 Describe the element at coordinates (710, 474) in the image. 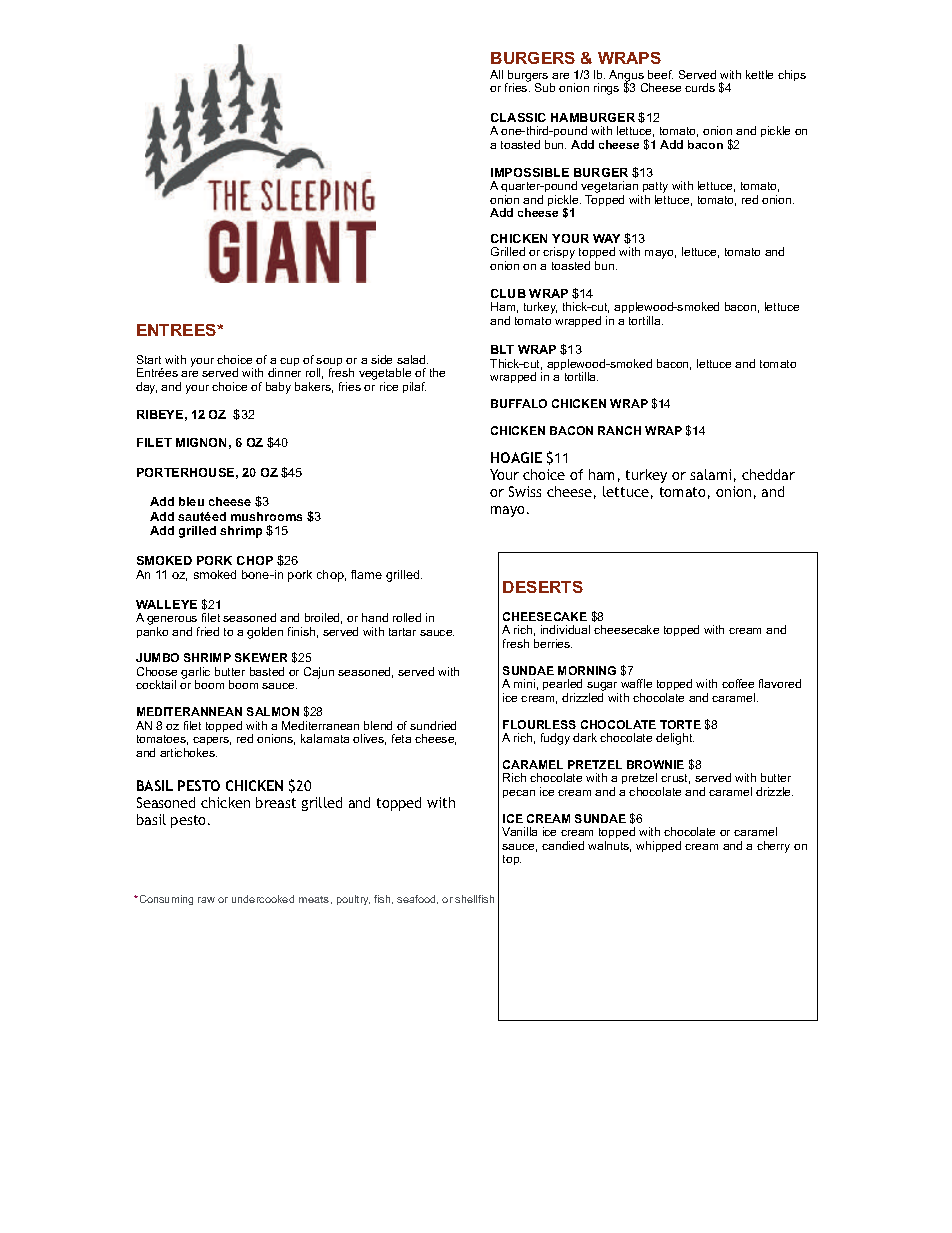

I see `salami` at that location.
